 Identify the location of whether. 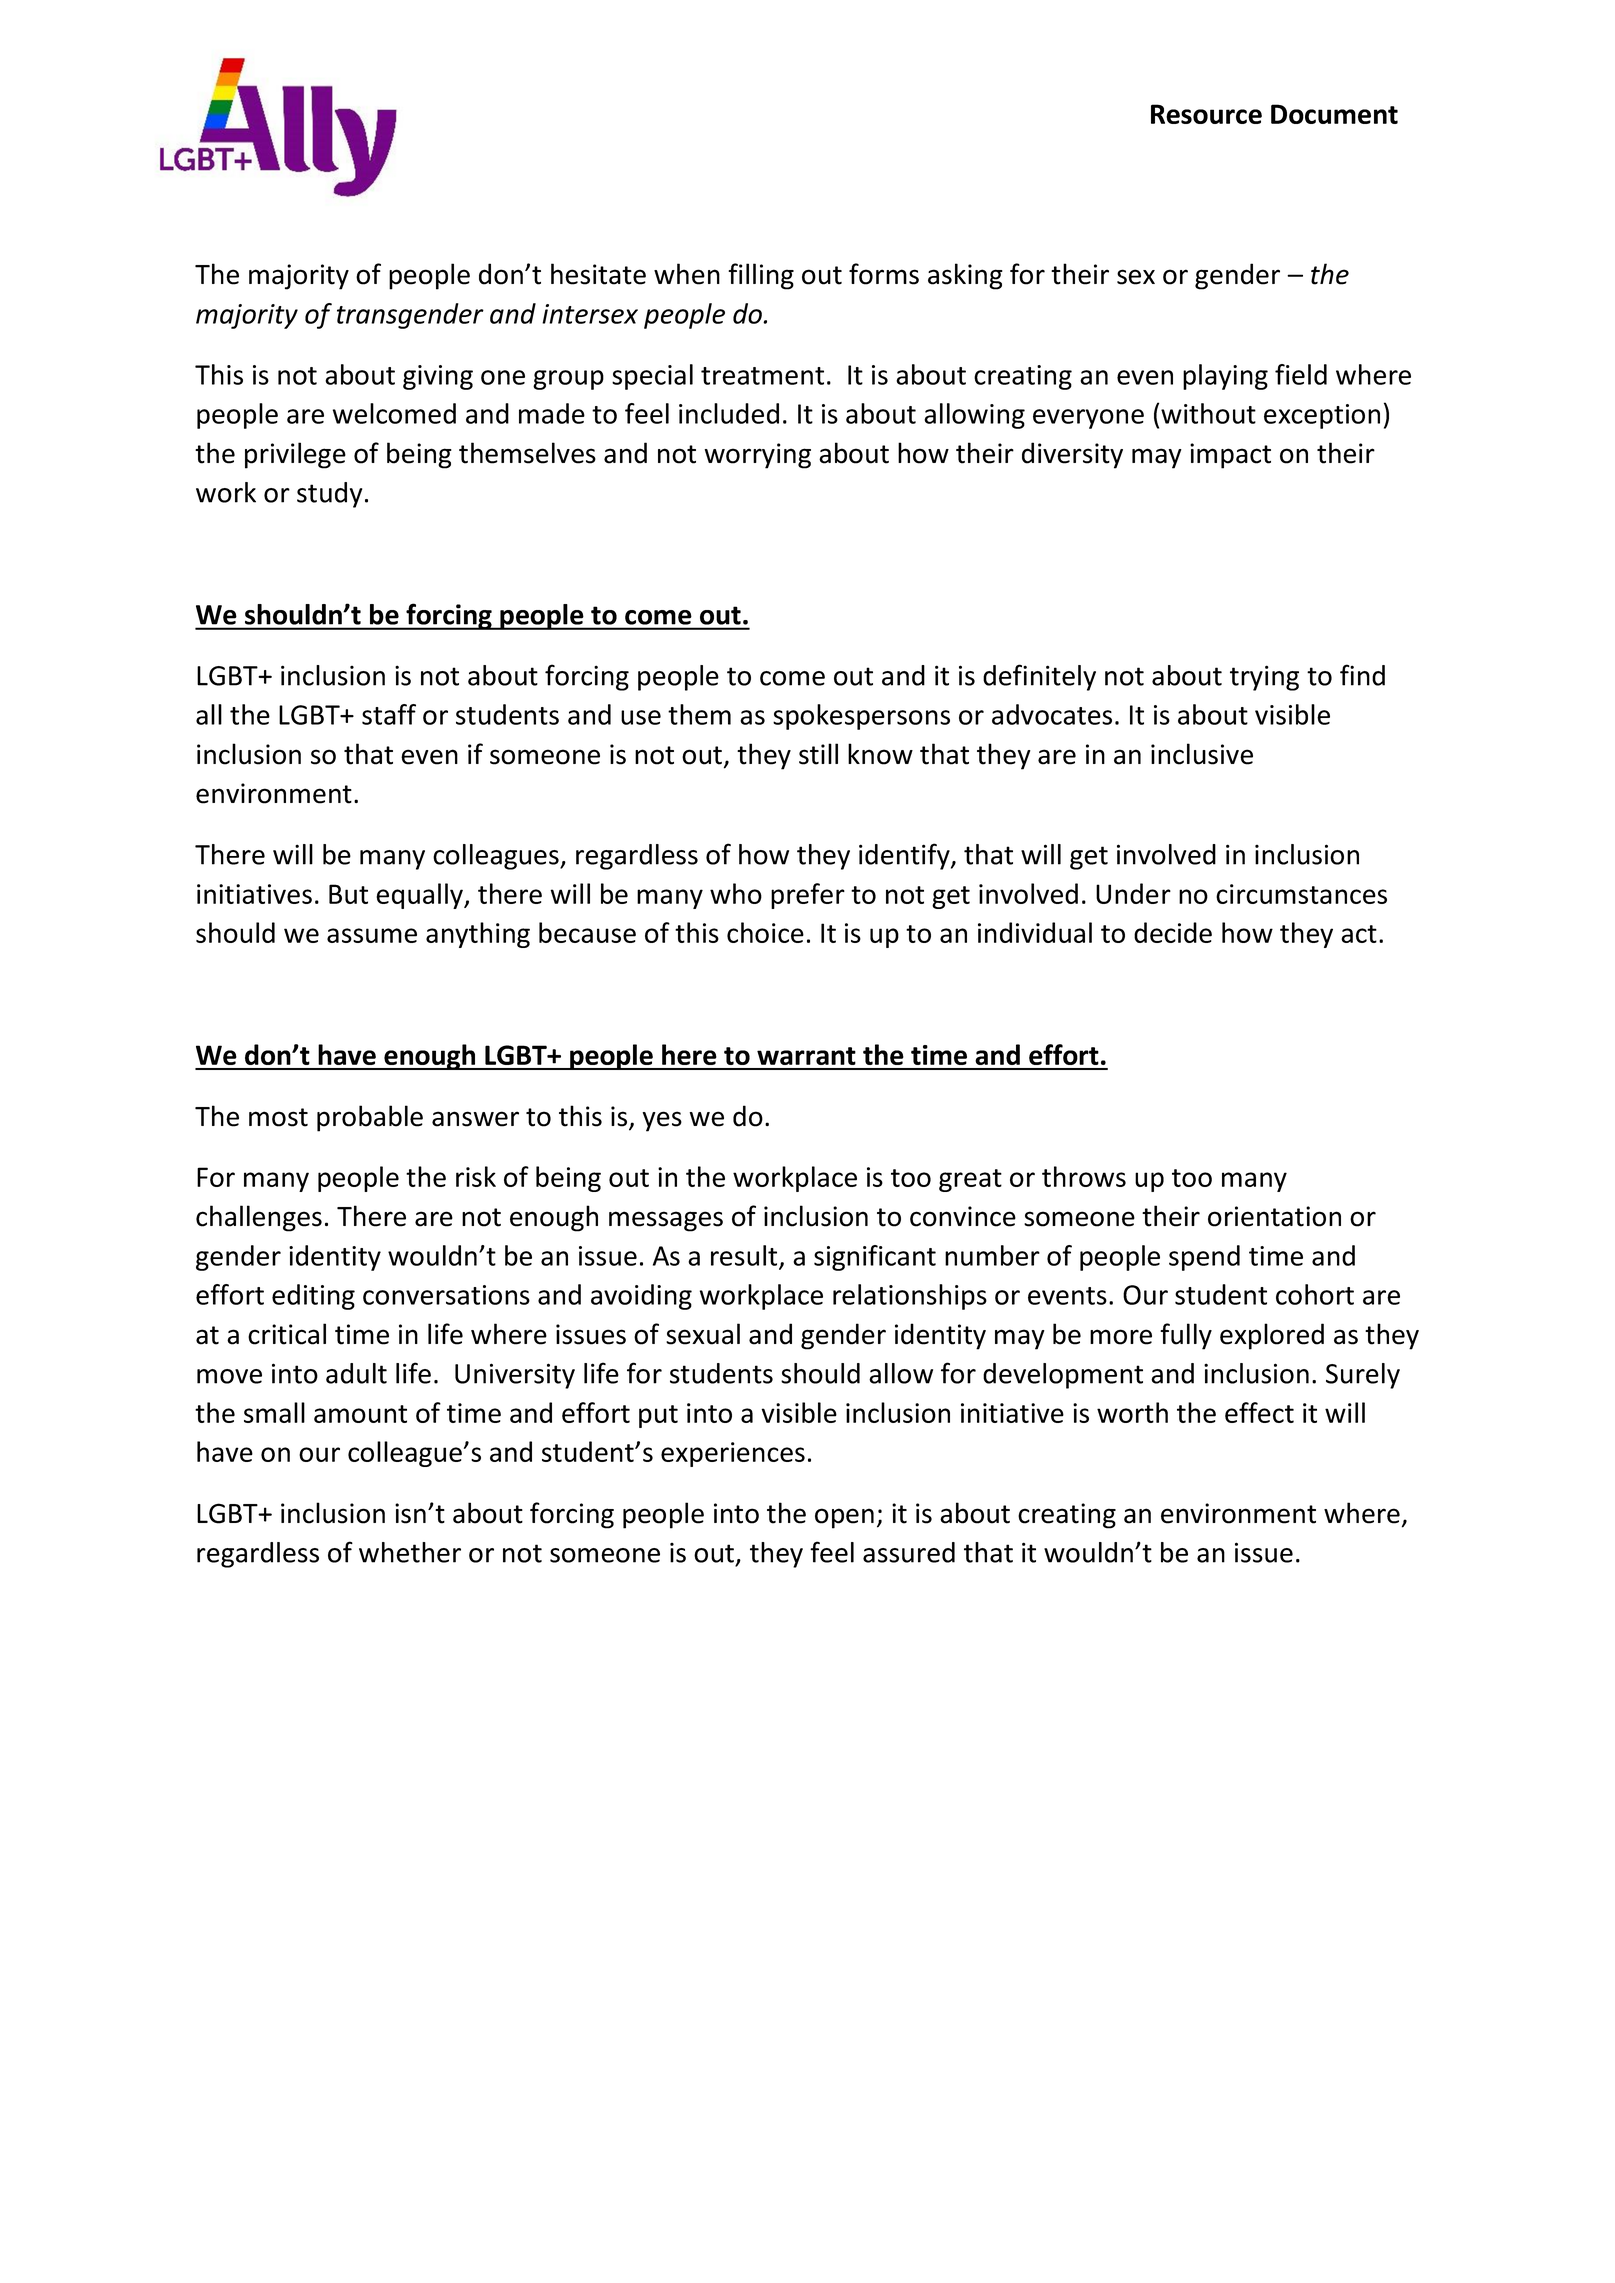
(410, 1552).
